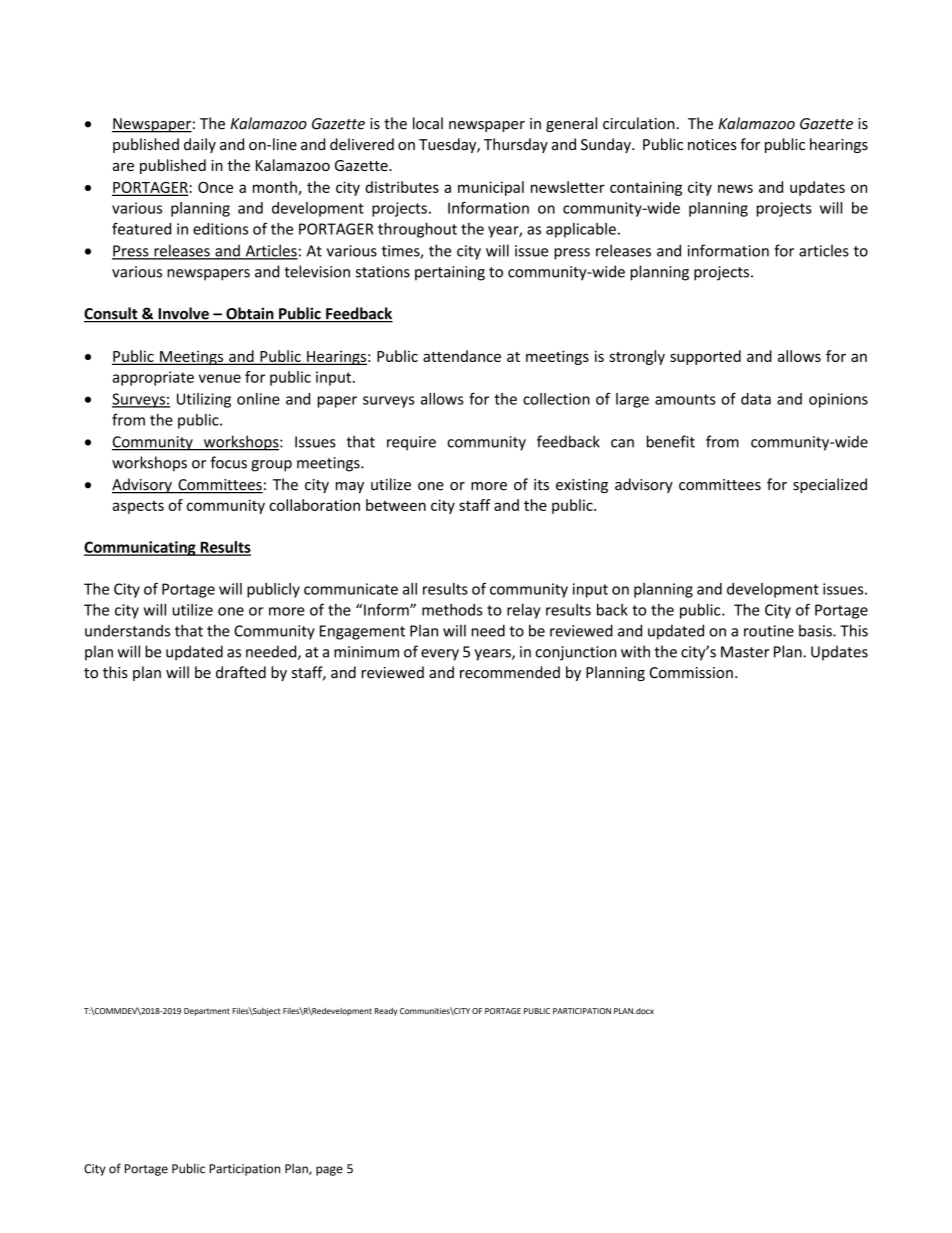  What do you see at coordinates (241, 672) in the screenshot?
I see `drafted` at bounding box center [241, 672].
